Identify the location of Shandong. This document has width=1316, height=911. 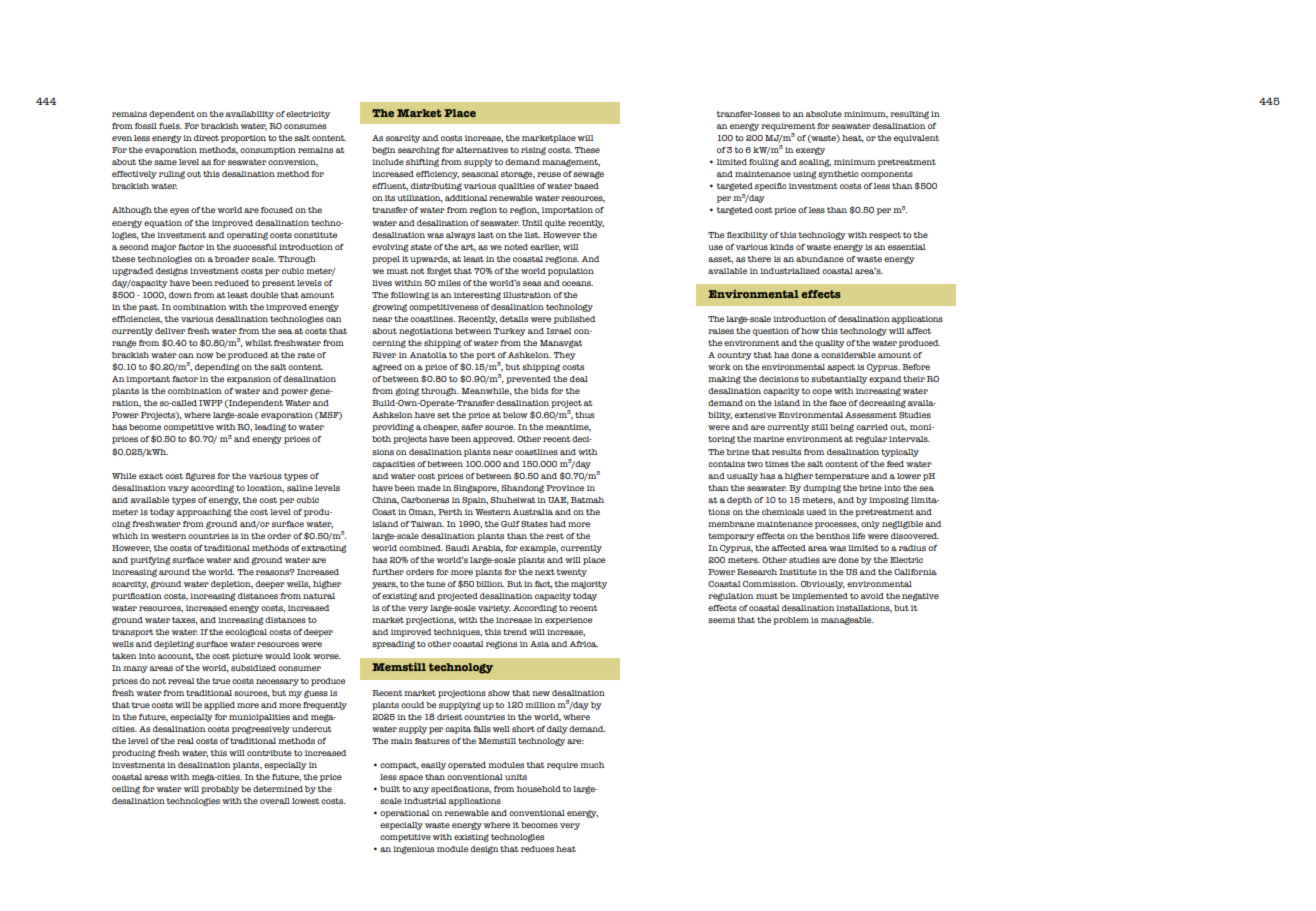
(522, 489).
